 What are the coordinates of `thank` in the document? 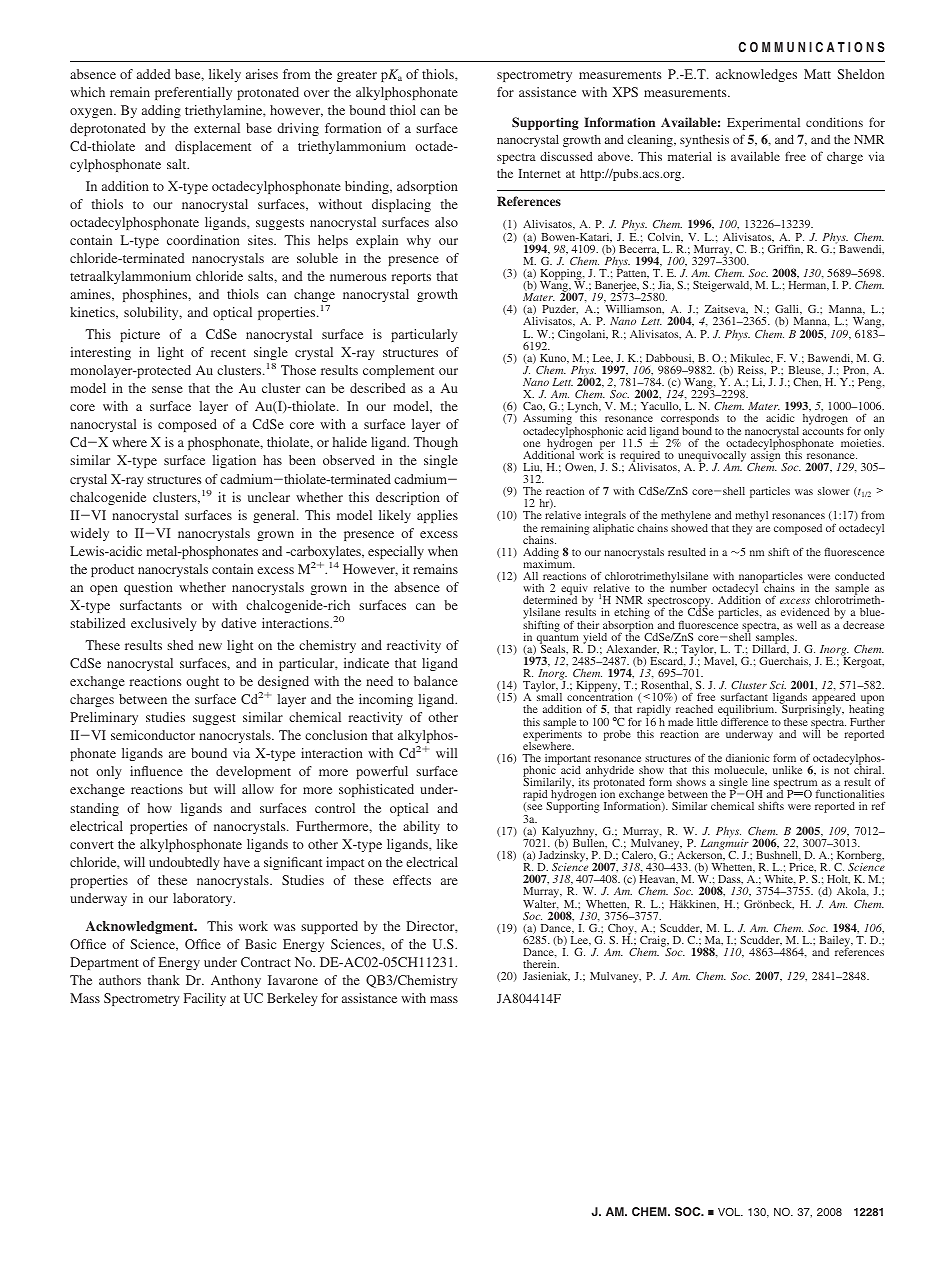 It's located at (164, 980).
